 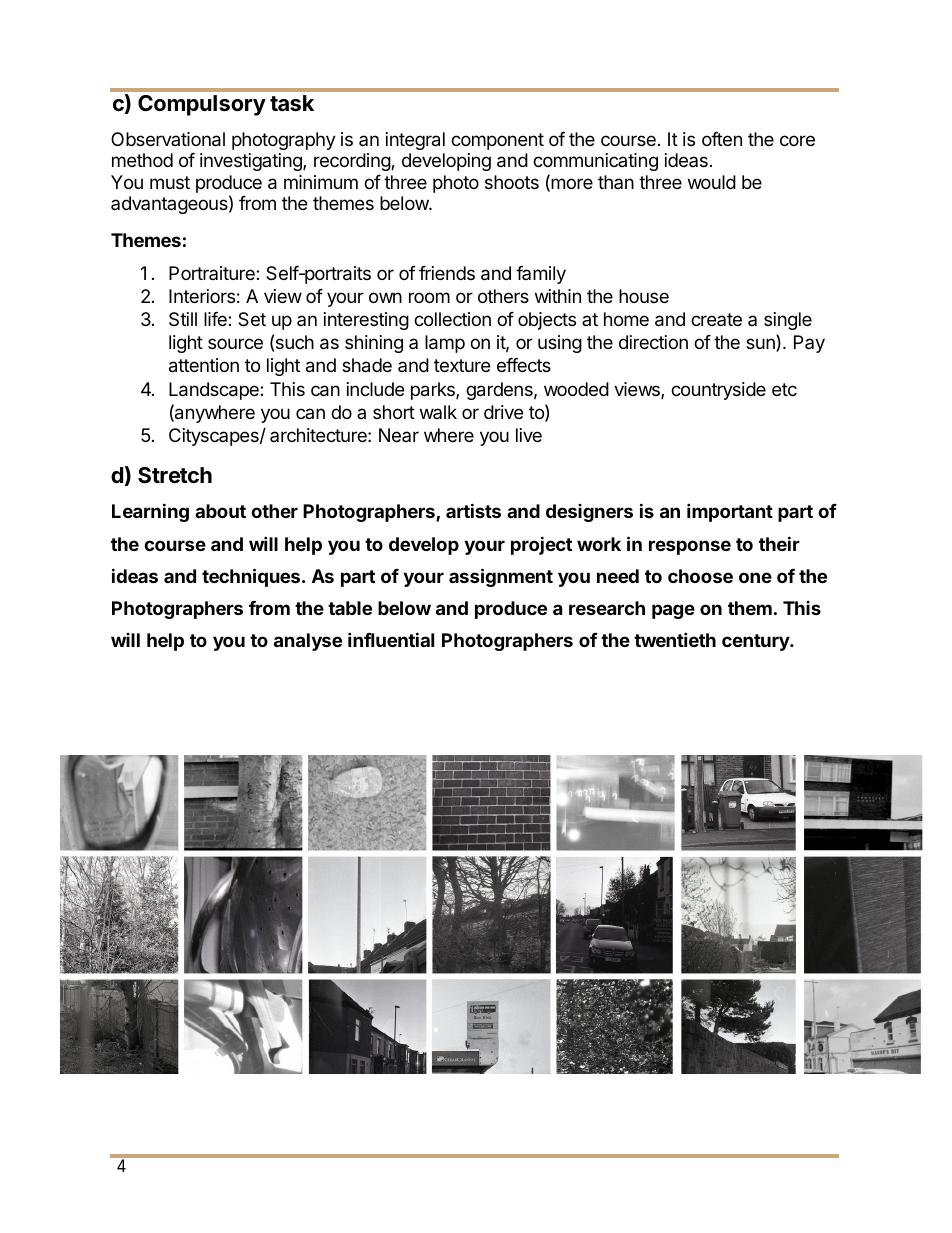 I want to click on texture, so click(x=462, y=365).
